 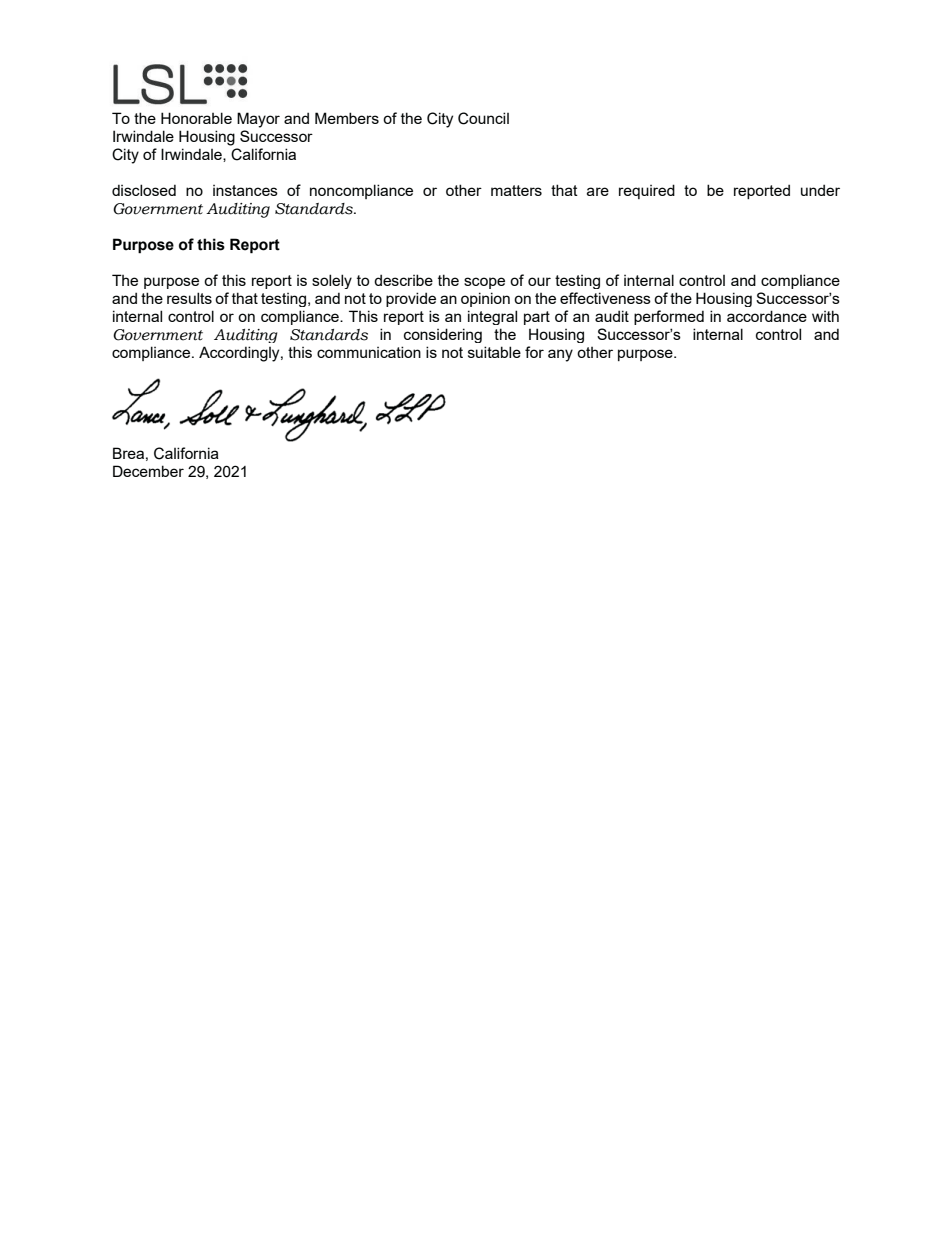 I want to click on suitable, so click(x=494, y=352).
